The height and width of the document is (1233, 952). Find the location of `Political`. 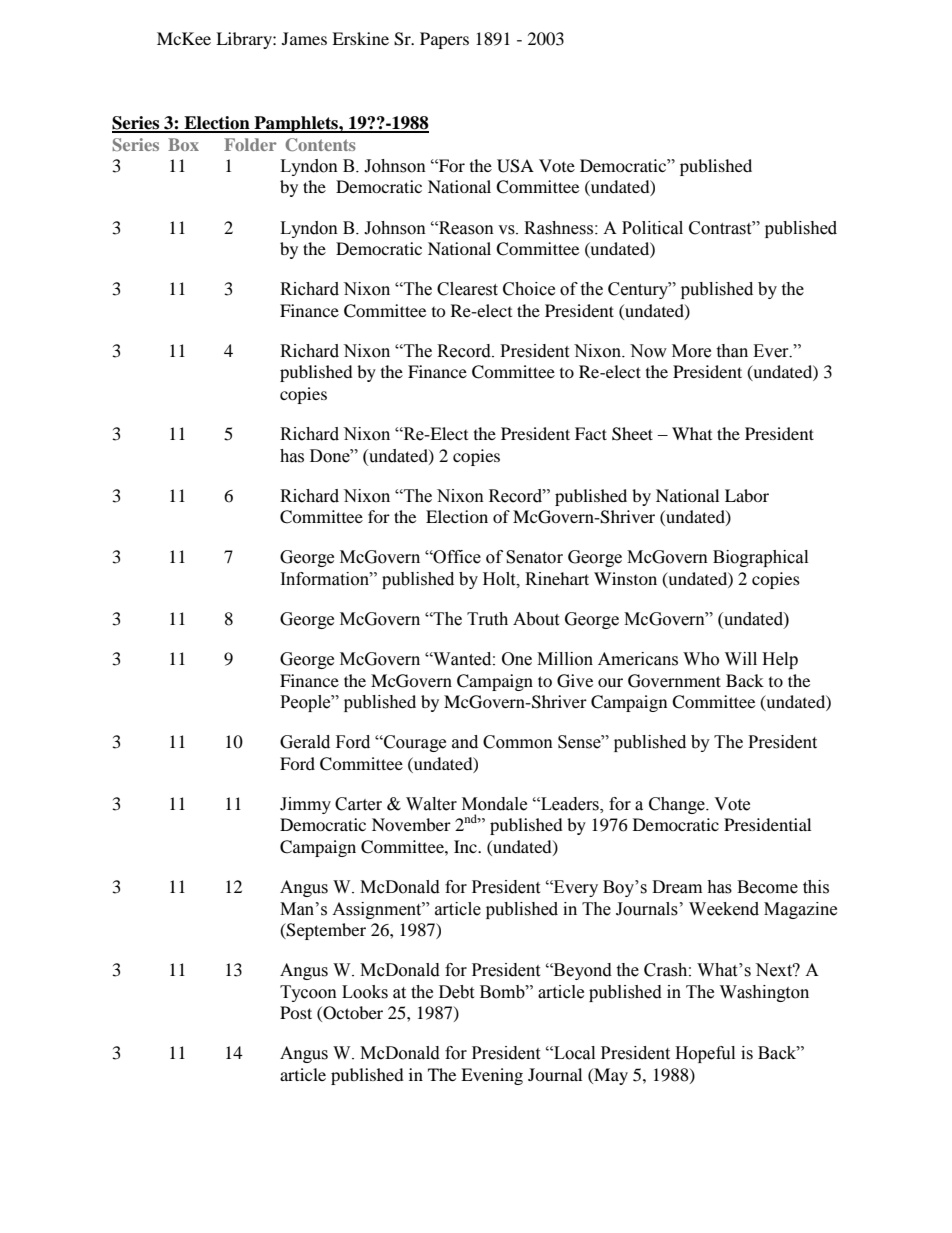

Political is located at coordinates (652, 228).
